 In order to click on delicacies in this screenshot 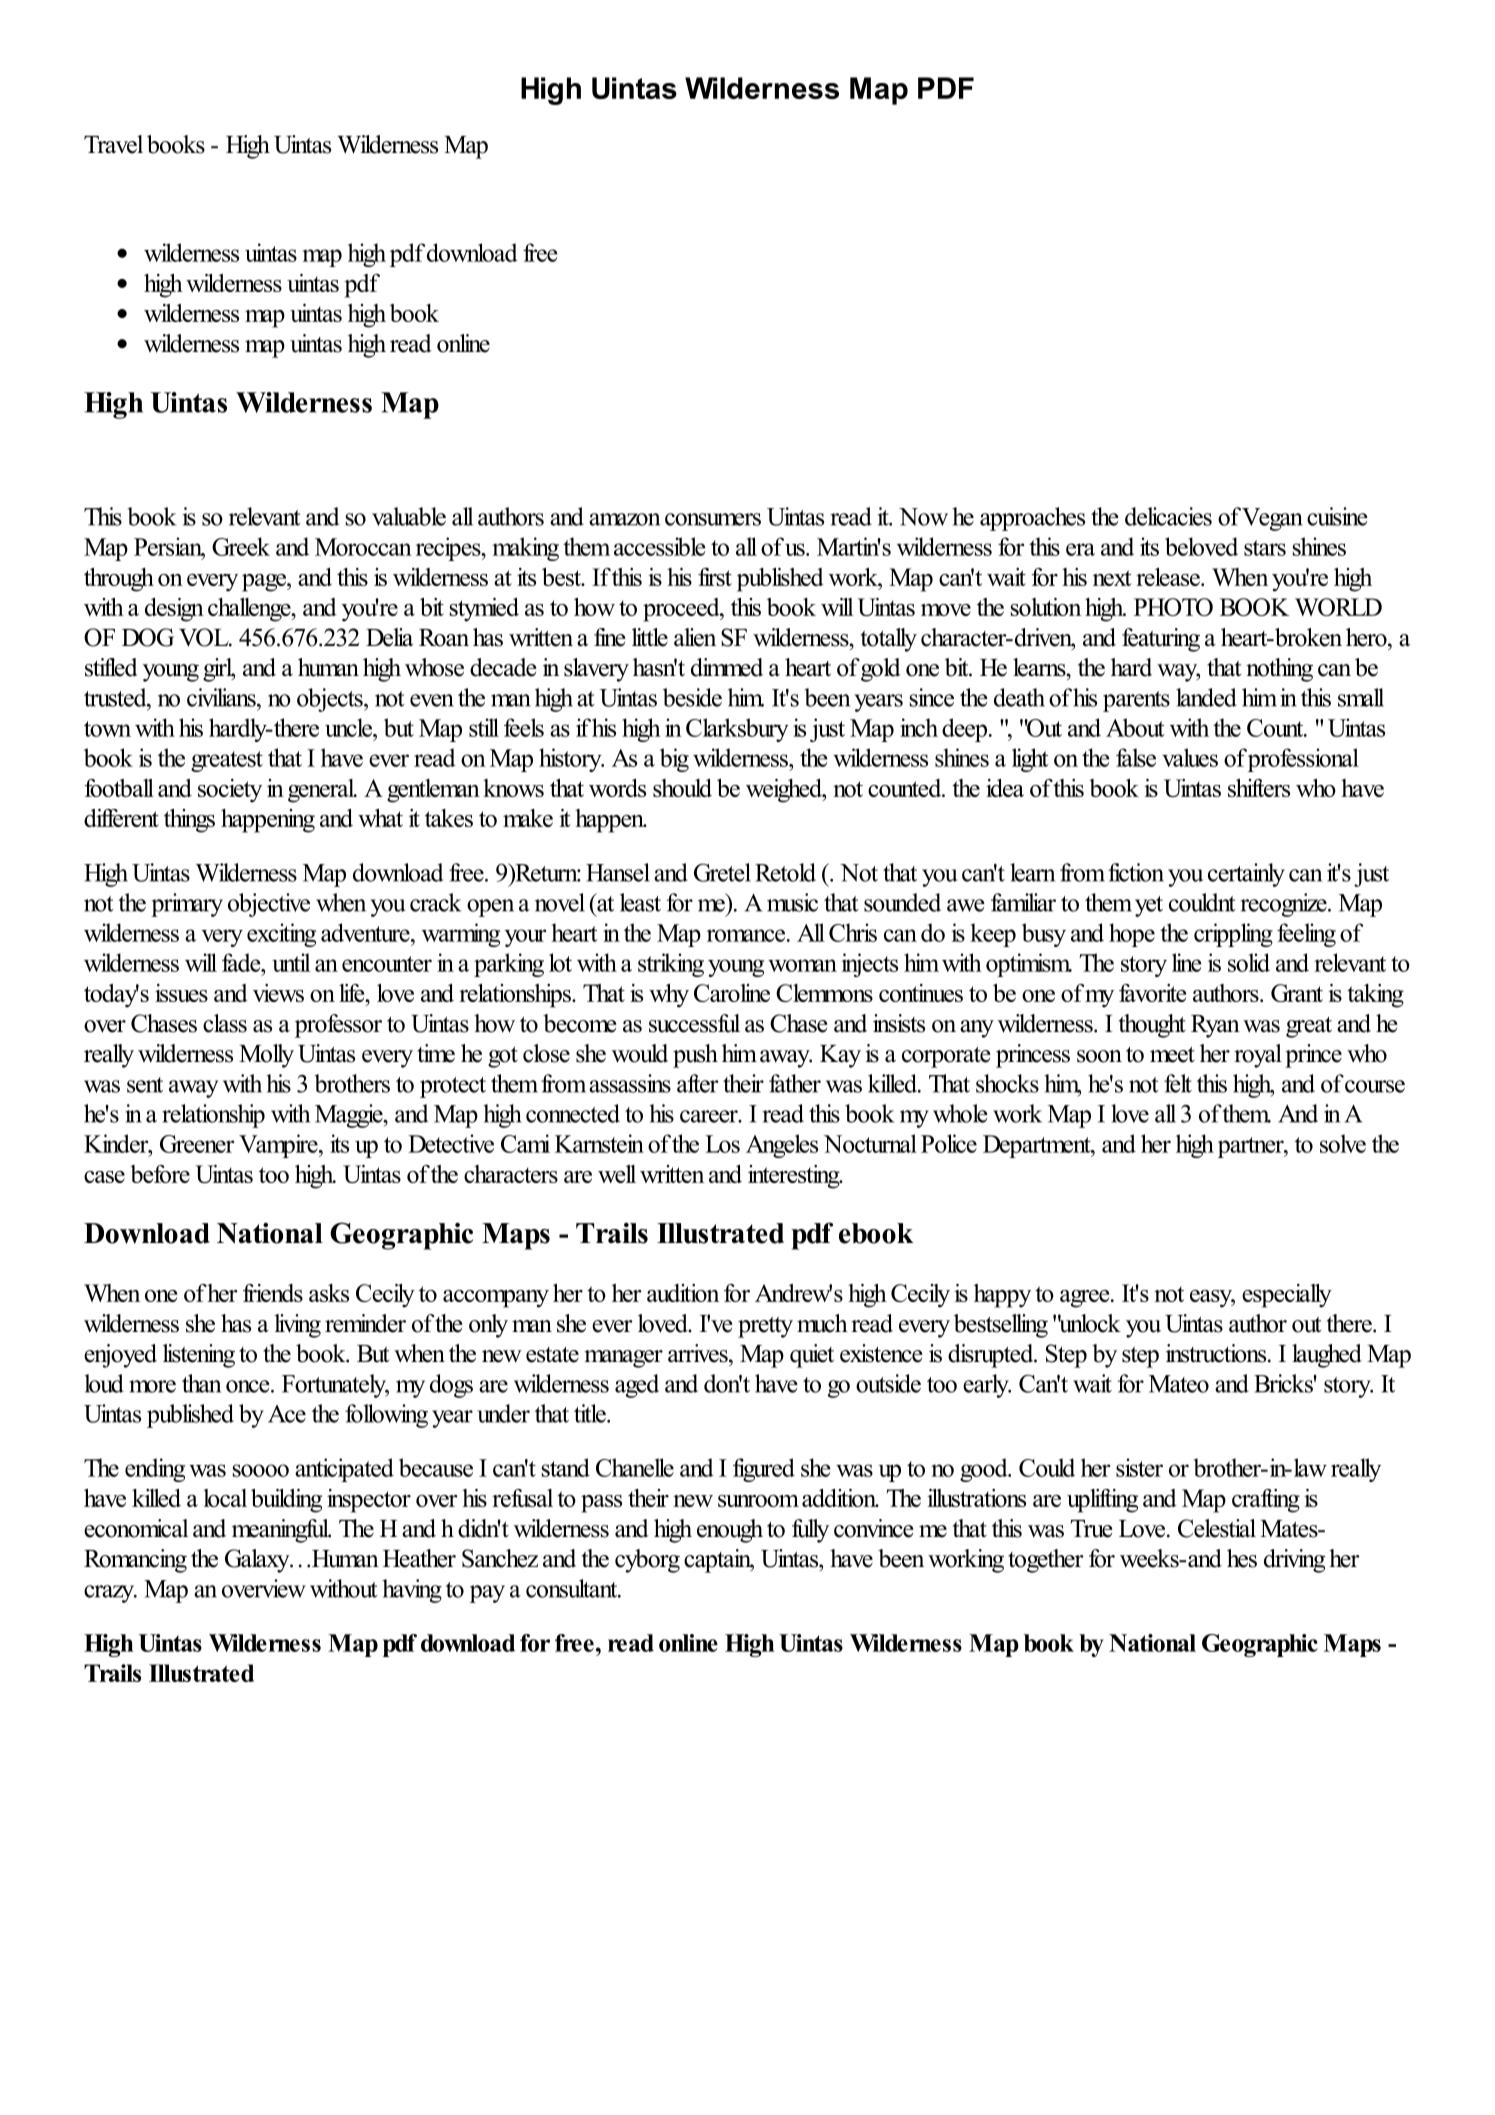, I will do `click(1168, 516)`.
